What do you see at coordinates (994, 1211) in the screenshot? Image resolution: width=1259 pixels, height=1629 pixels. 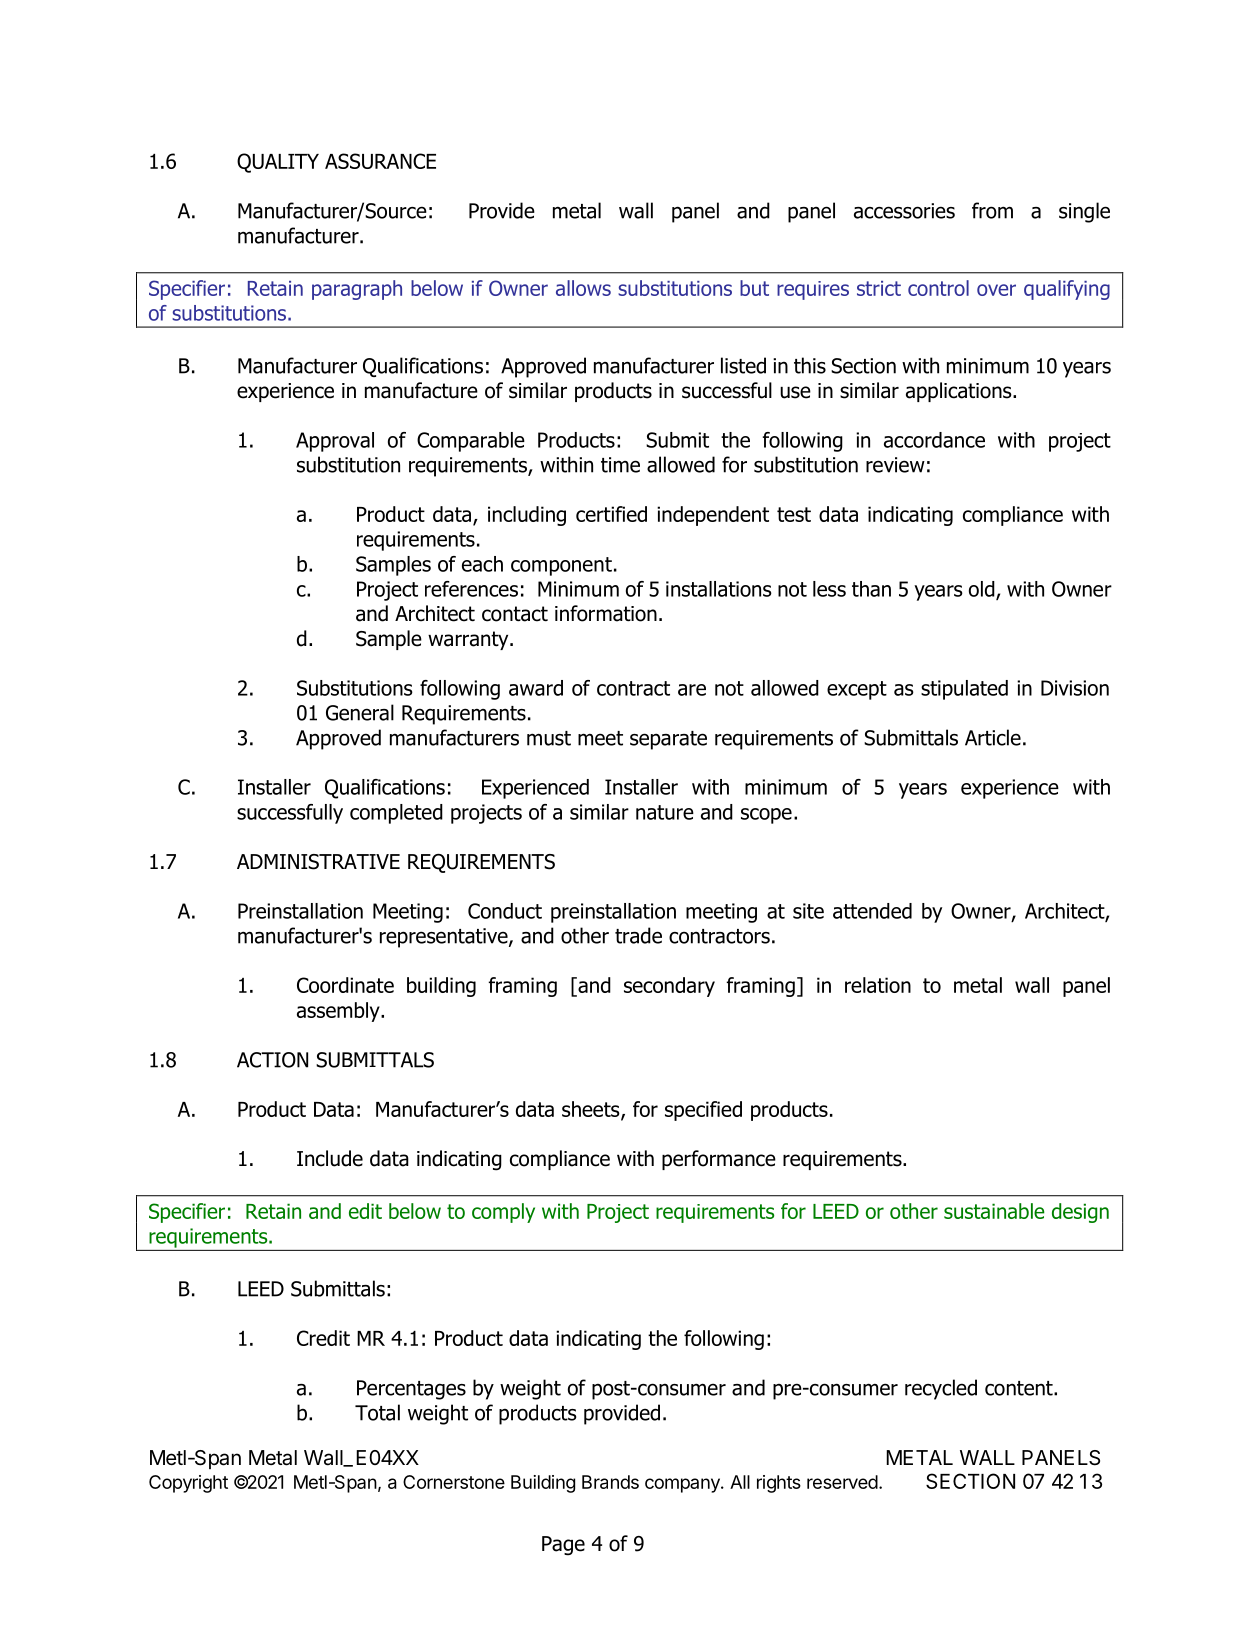 I see `sustainable` at bounding box center [994, 1211].
